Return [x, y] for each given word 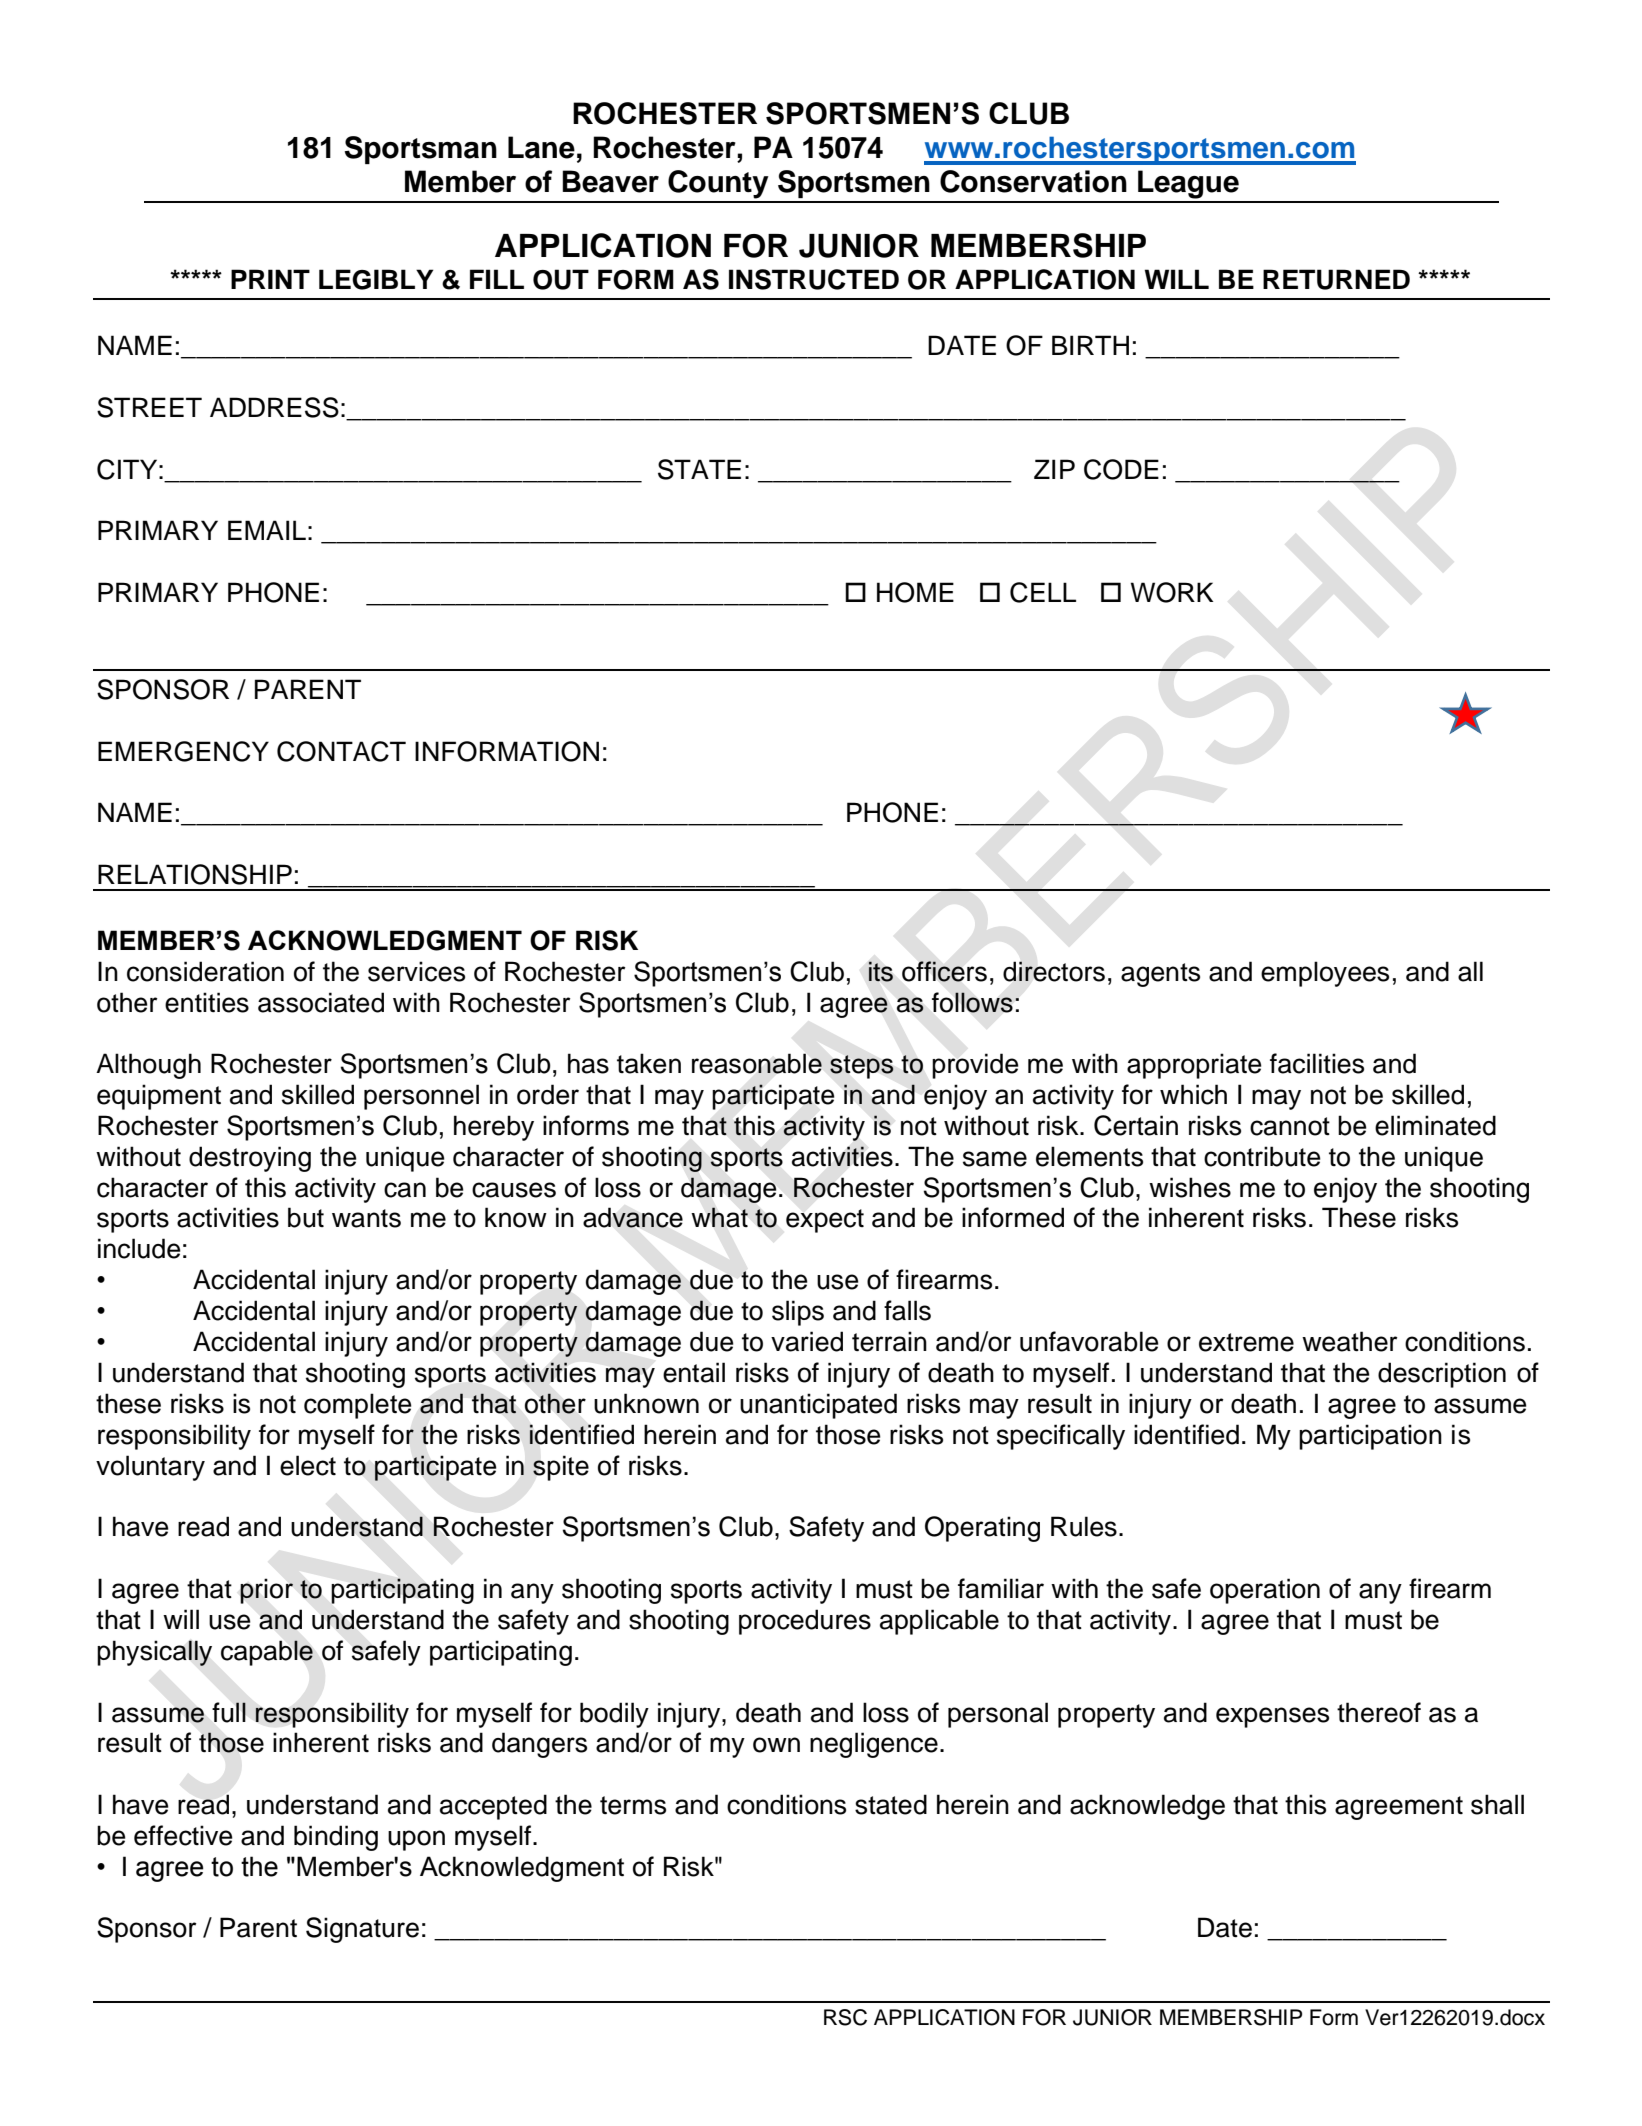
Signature [362, 1930]
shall [1497, 1804]
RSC [845, 2017]
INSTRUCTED [814, 279]
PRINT [270, 279]
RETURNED [1336, 279]
